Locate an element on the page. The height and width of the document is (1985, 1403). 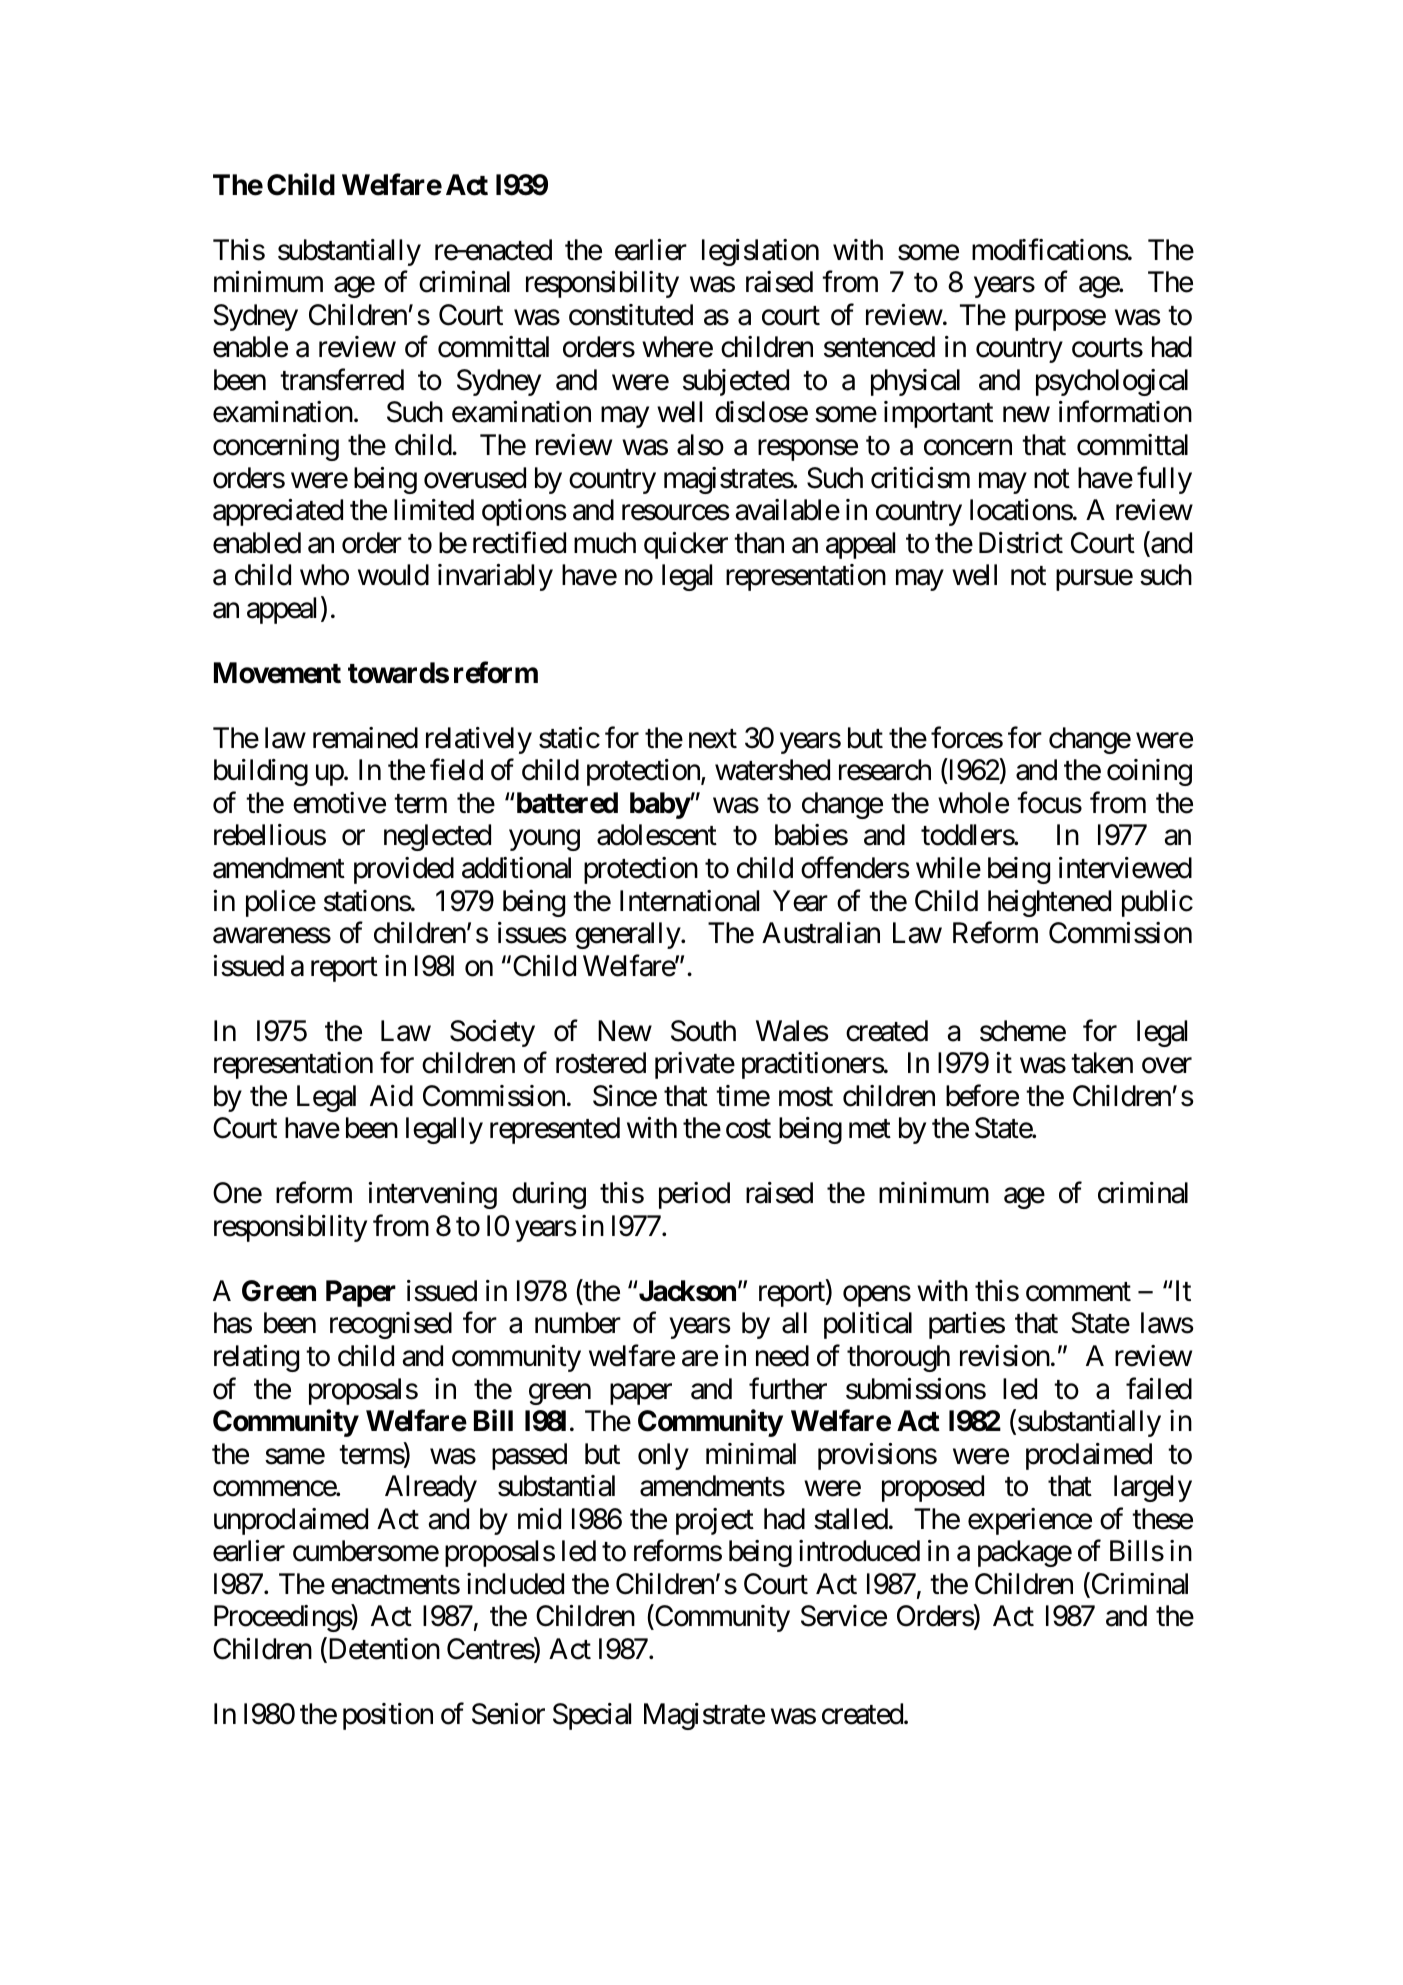
heightened is located at coordinates (1049, 903).
